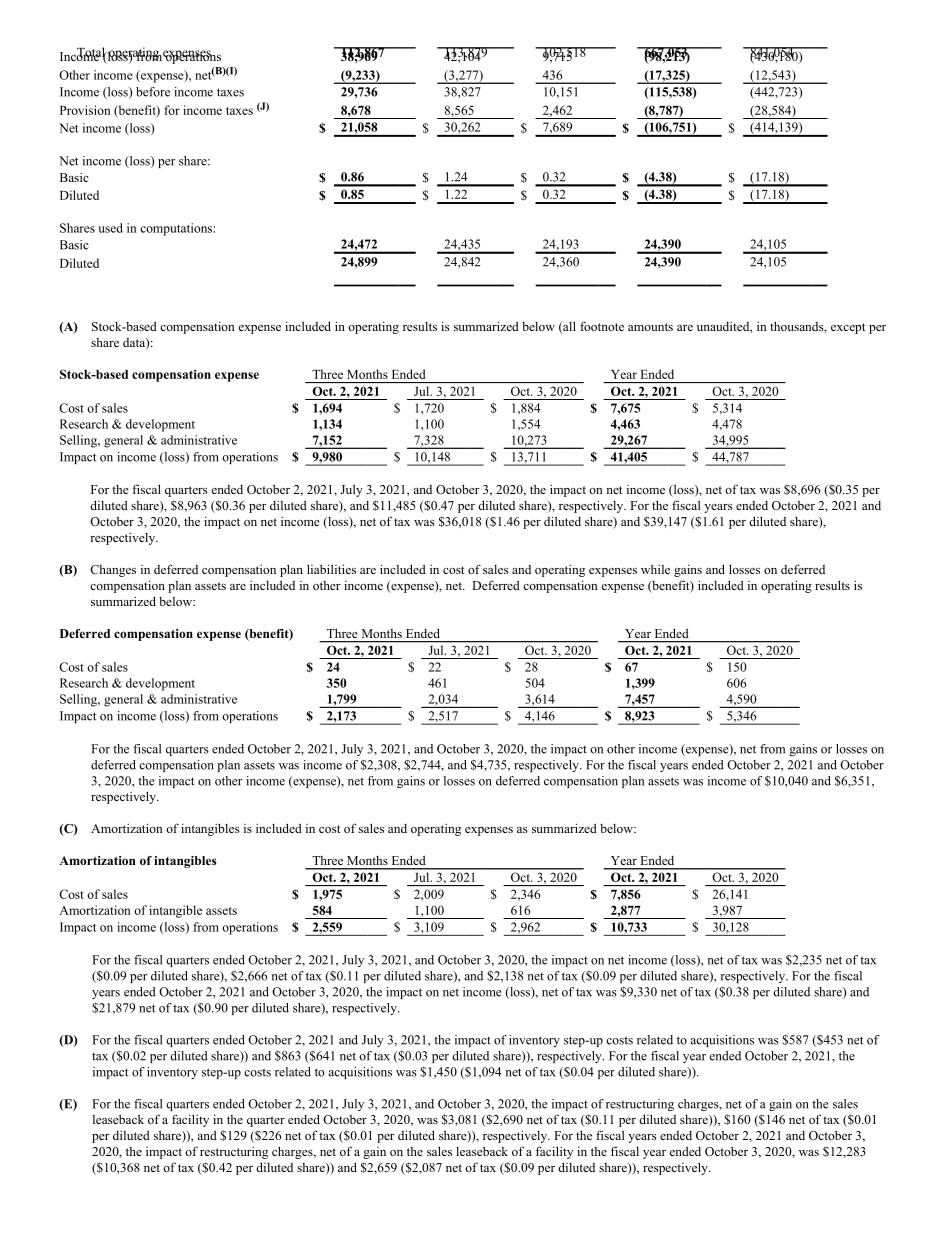  Describe the element at coordinates (568, 327) in the page. I see `all` at that location.
